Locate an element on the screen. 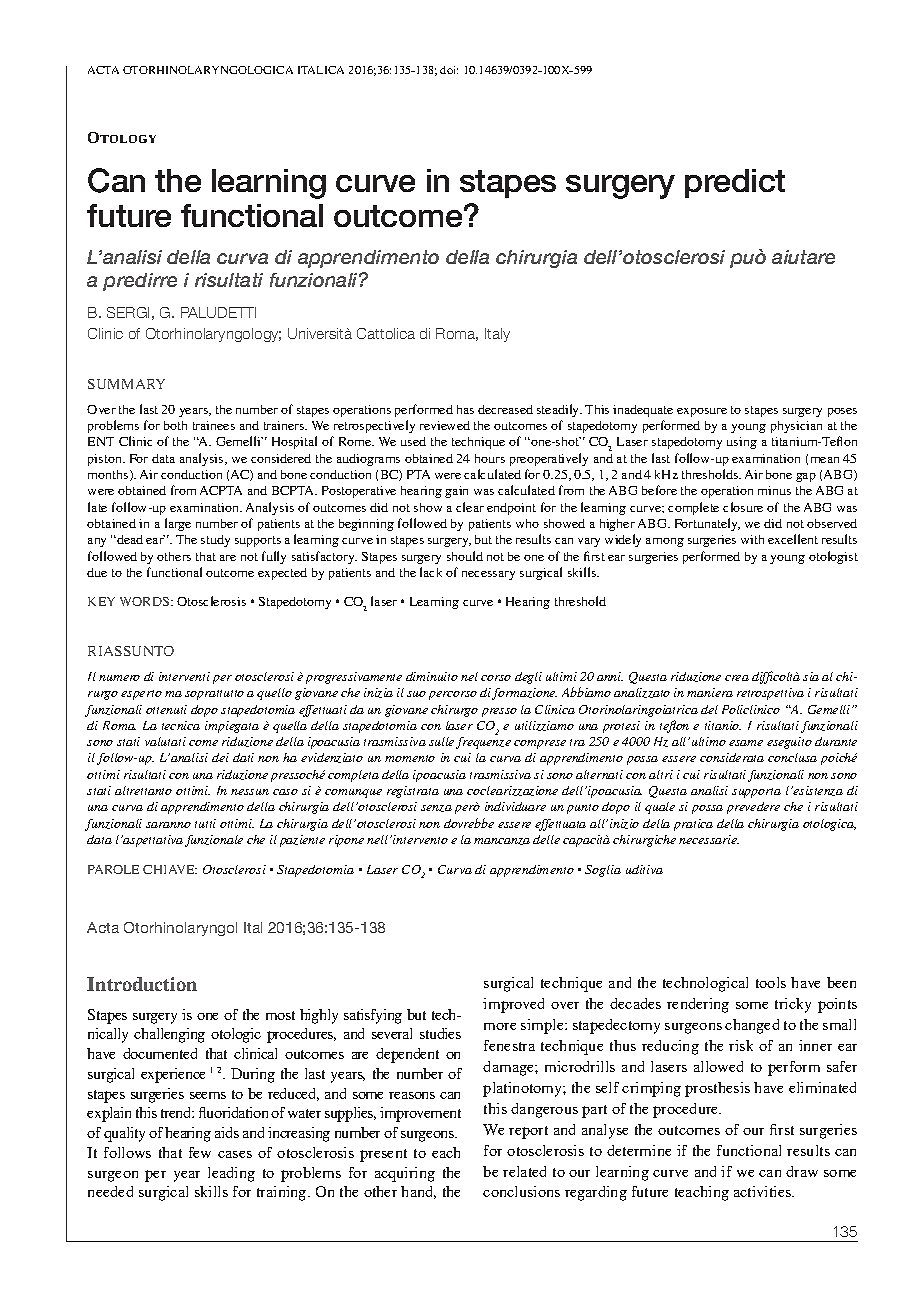 The width and height of the screenshot is (924, 1308). with is located at coordinates (752, 539).
